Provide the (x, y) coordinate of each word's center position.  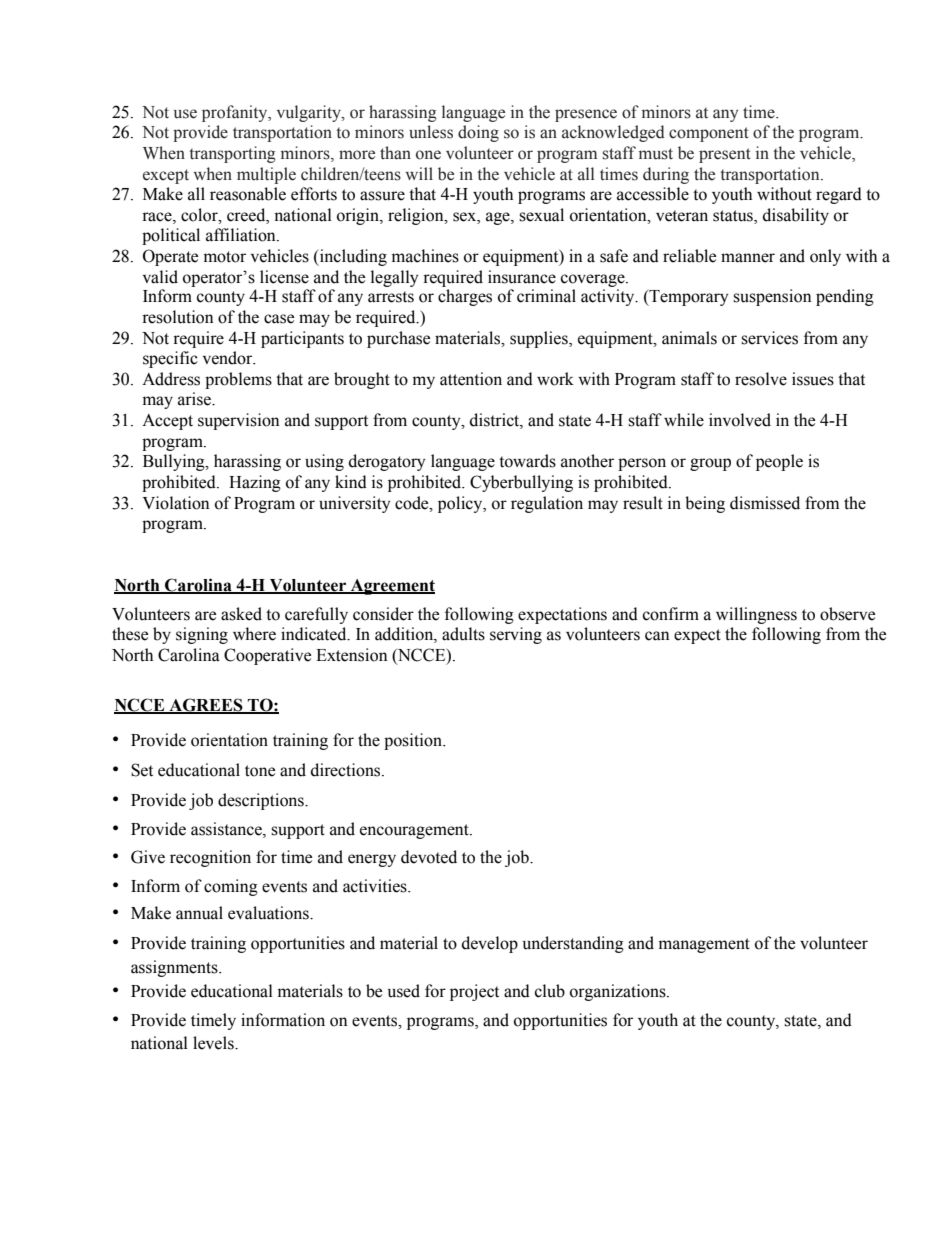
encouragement (415, 831)
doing (478, 133)
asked (241, 614)
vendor (229, 358)
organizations (619, 992)
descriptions (262, 801)
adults (463, 634)
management (704, 945)
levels (214, 1043)
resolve (761, 379)
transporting (232, 154)
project (474, 992)
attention (471, 379)
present (725, 155)
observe (847, 614)
